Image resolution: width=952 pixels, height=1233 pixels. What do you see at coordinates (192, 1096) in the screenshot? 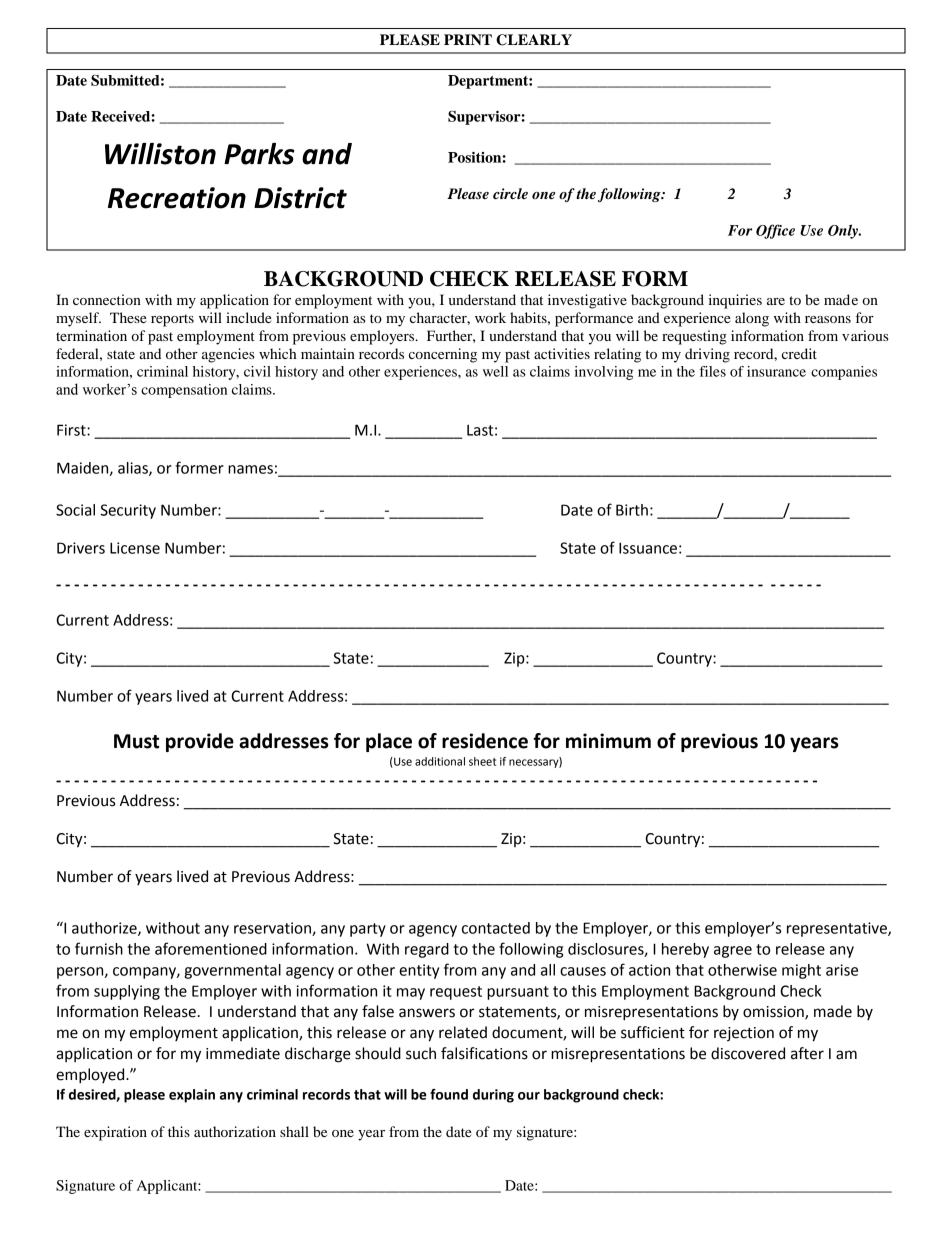
I see `explain` at bounding box center [192, 1096].
